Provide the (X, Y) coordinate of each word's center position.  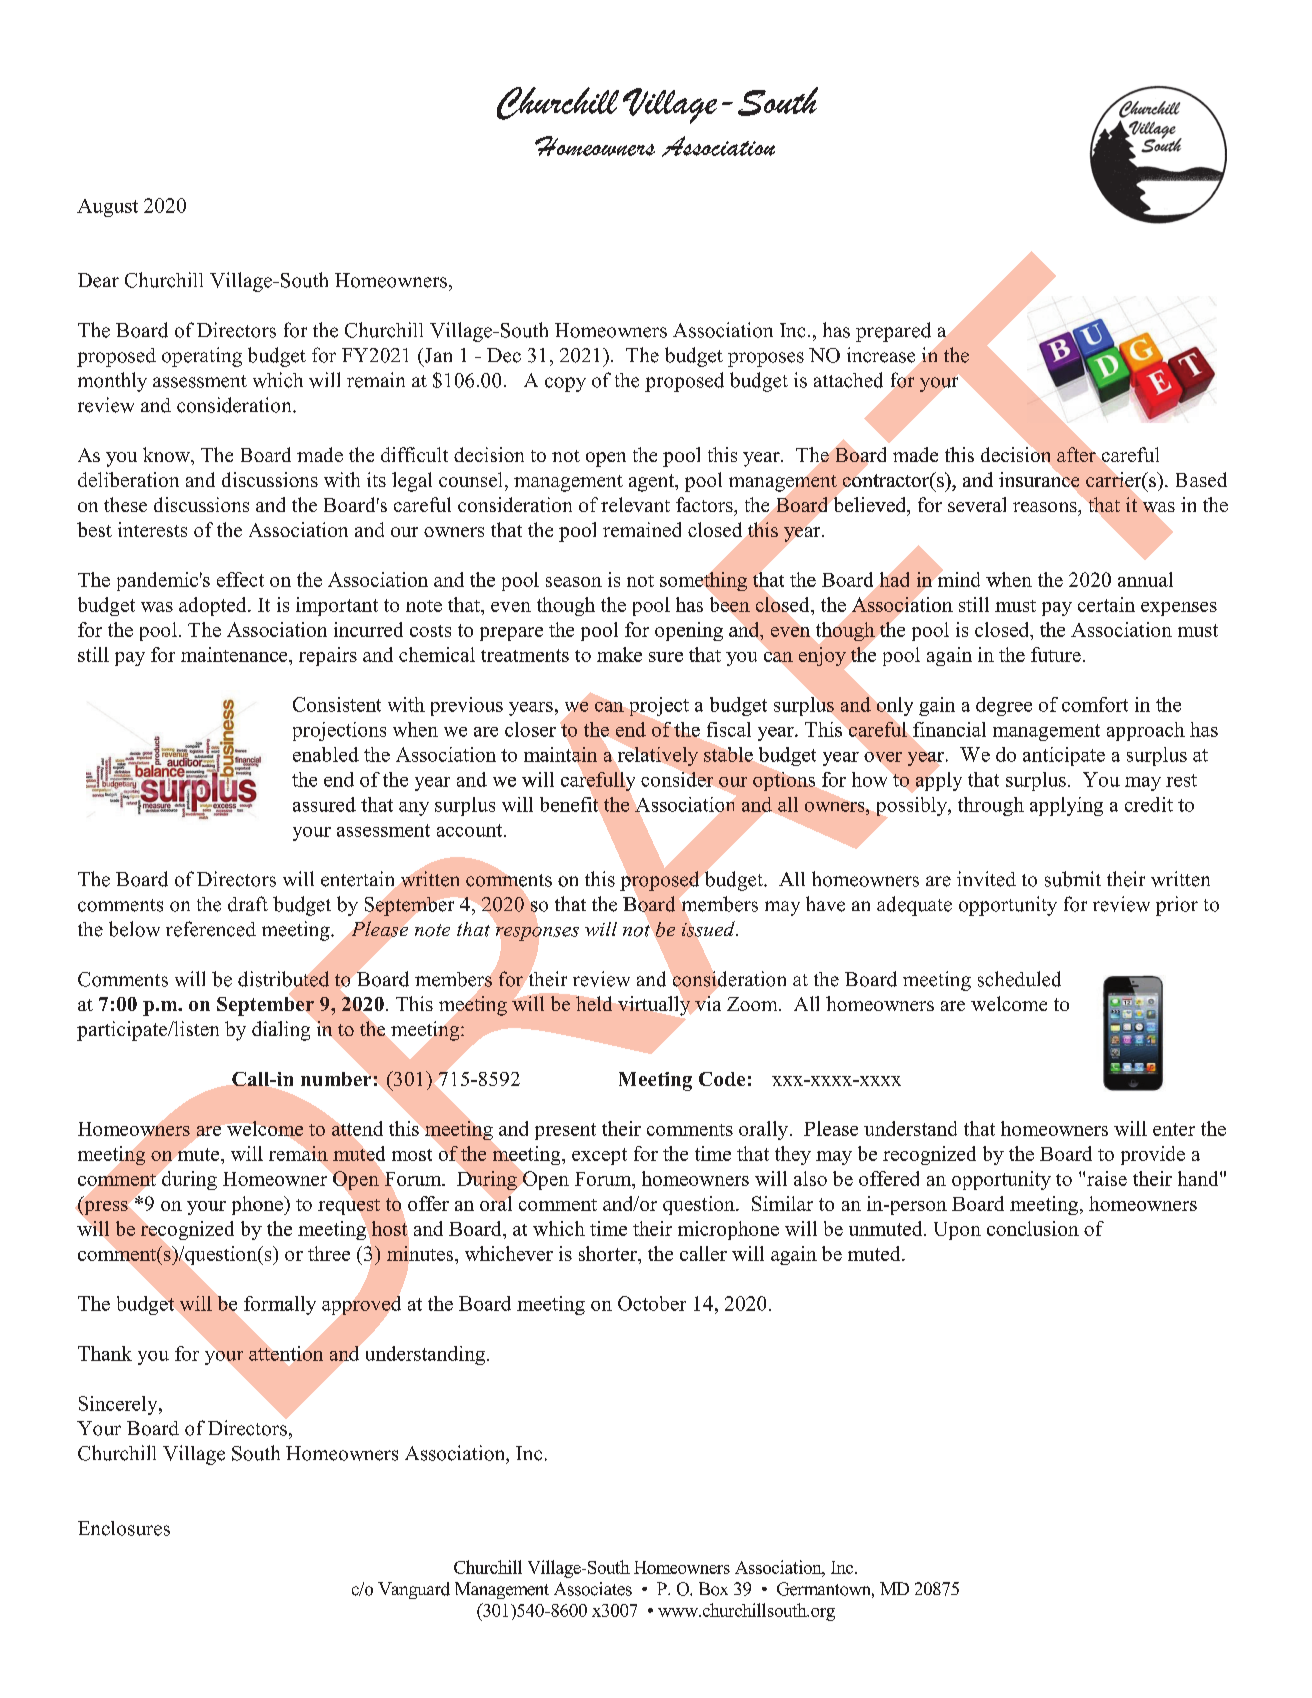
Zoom (753, 1004)
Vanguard (414, 1590)
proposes (766, 359)
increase (881, 355)
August (107, 208)
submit (1073, 879)
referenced (211, 929)
